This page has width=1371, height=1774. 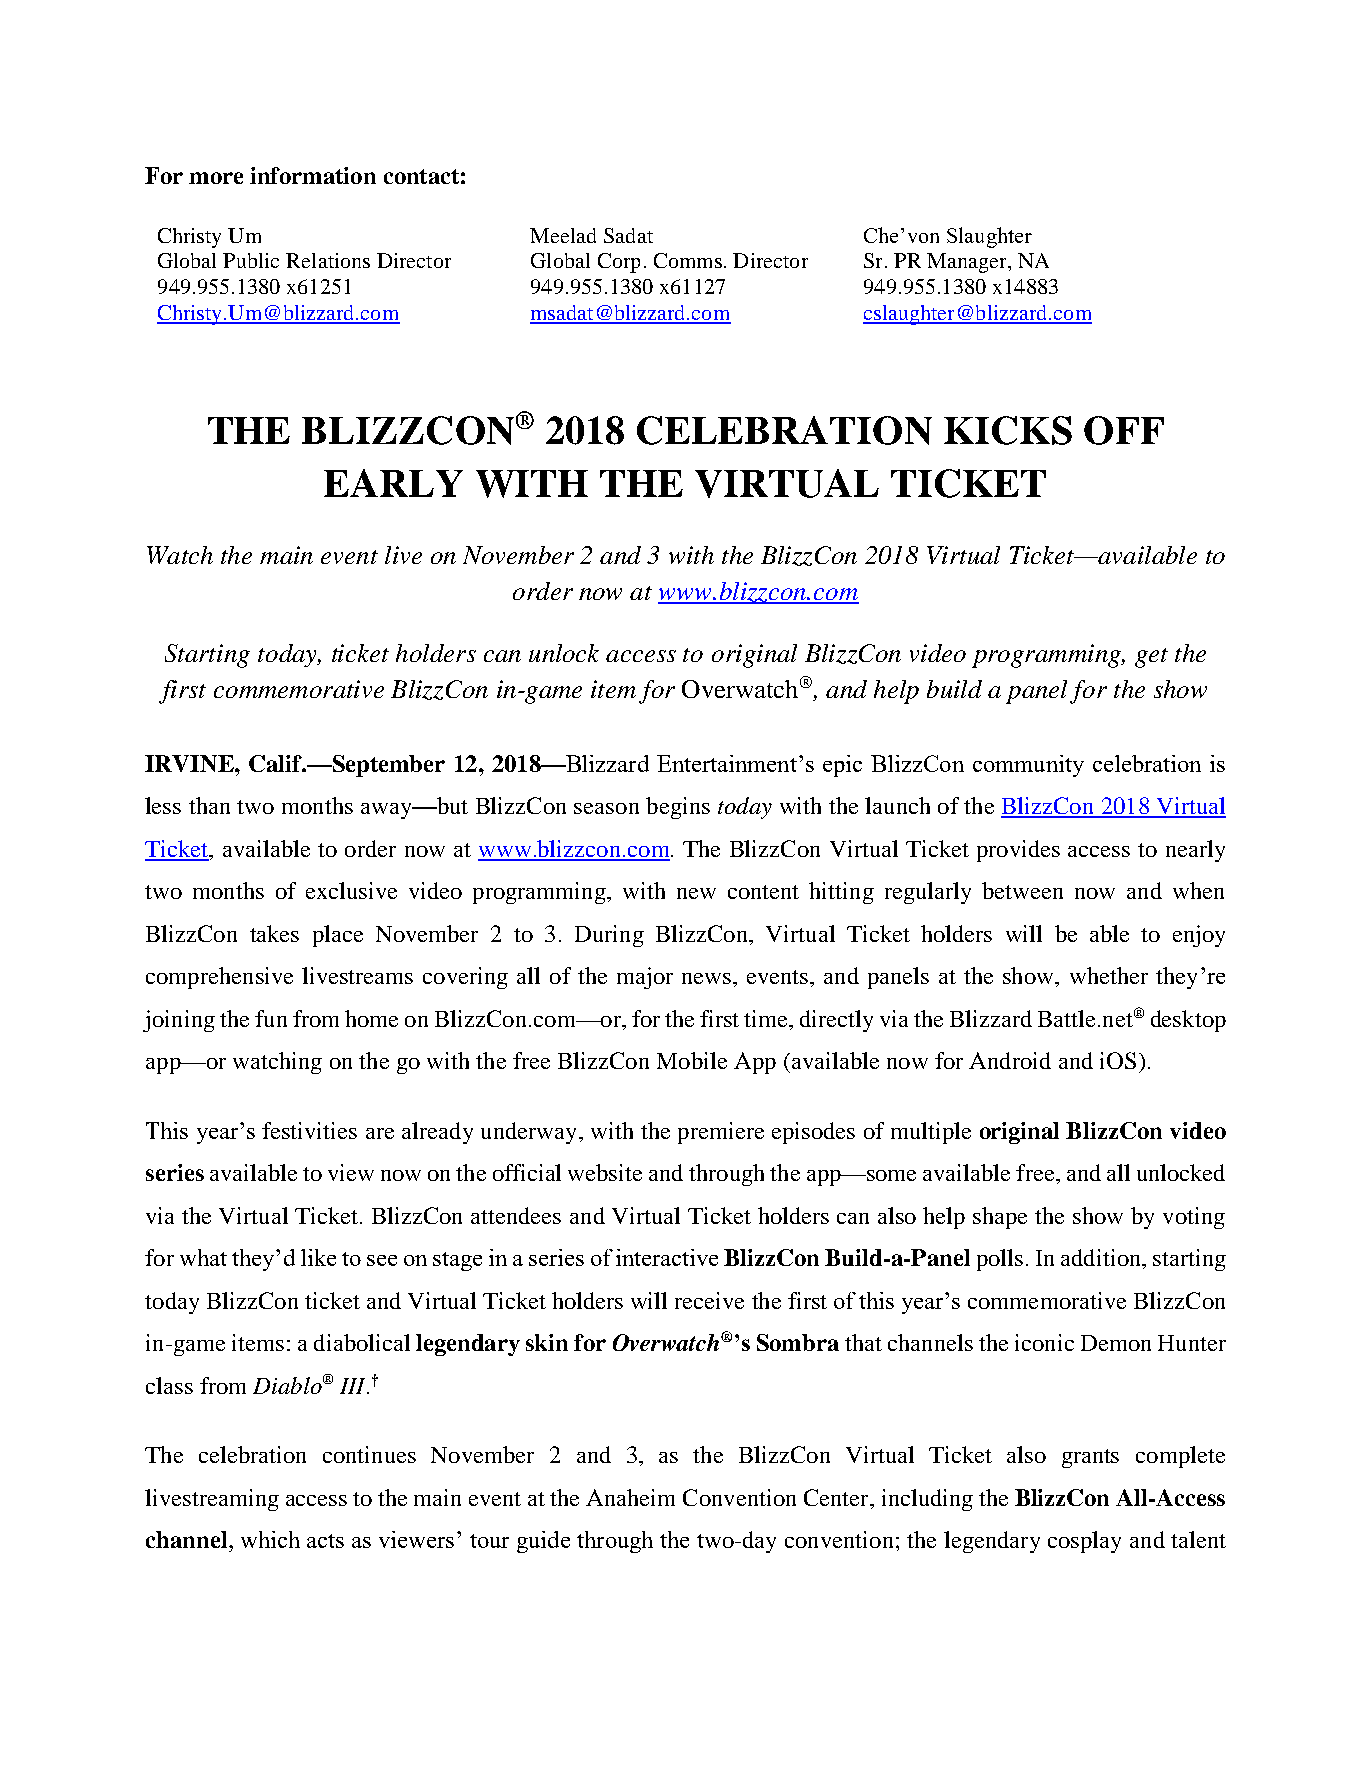 What do you see at coordinates (667, 1257) in the page?
I see `interactive` at bounding box center [667, 1257].
